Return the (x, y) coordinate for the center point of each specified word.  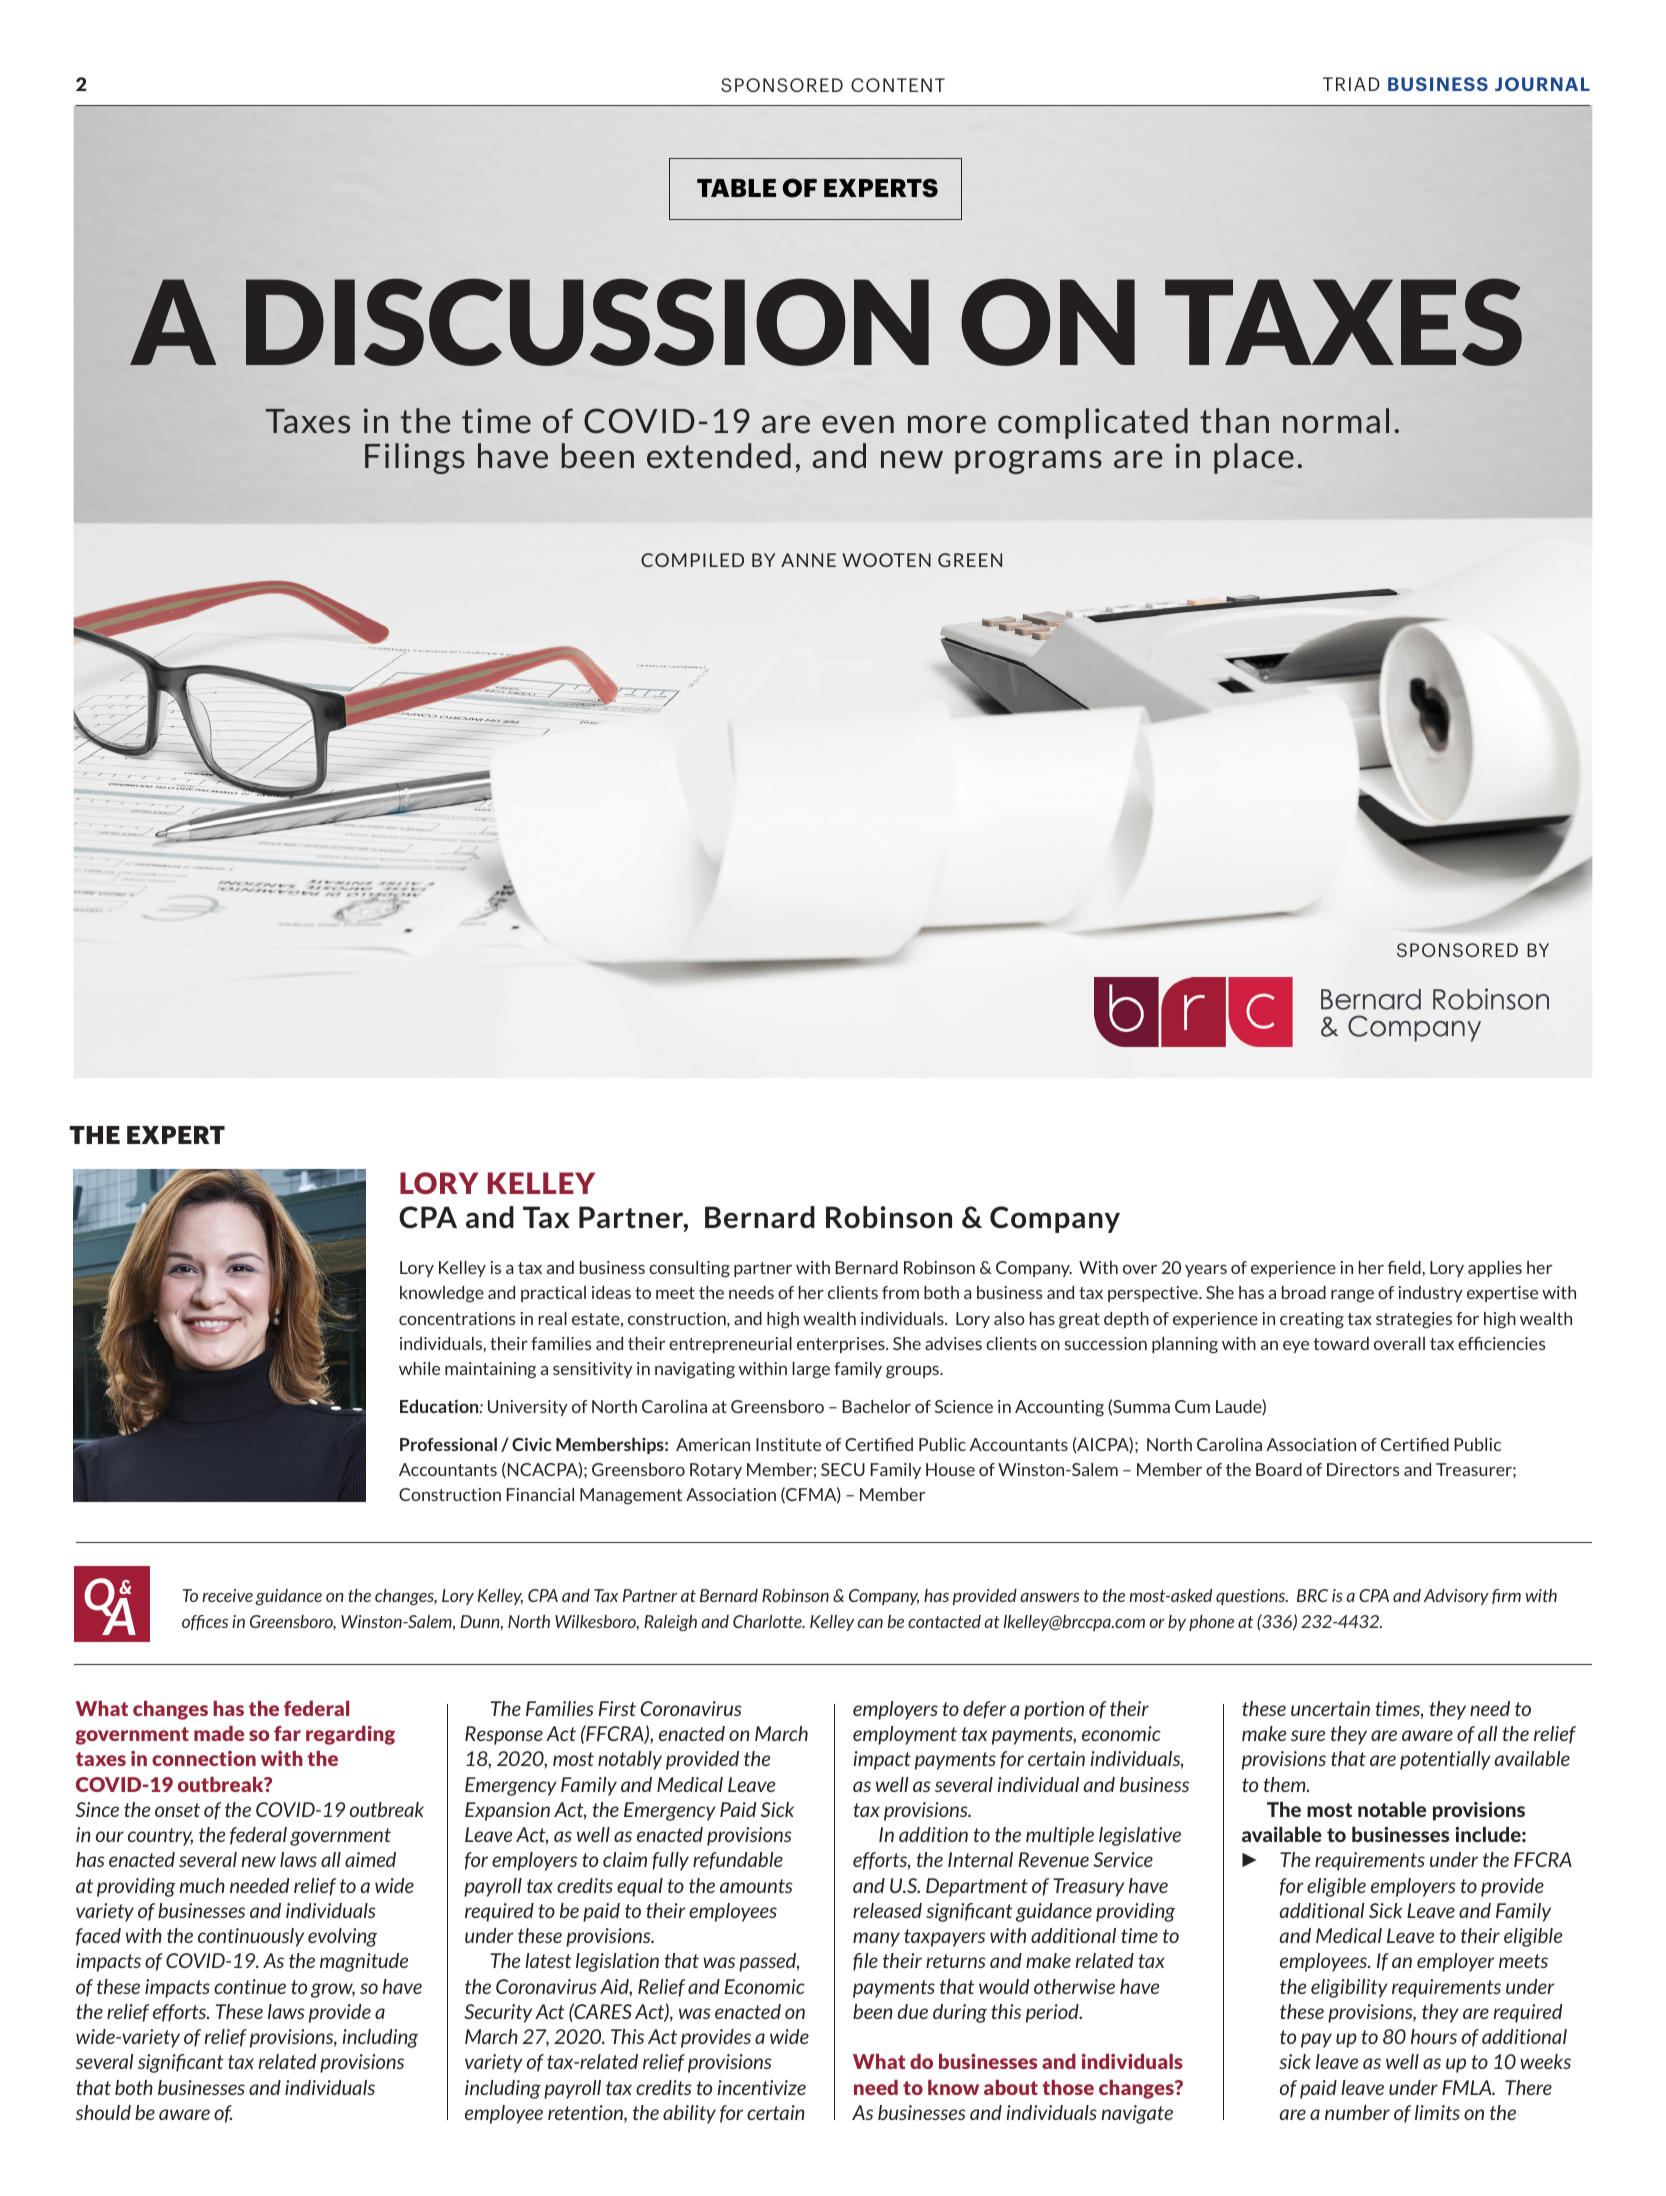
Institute (788, 1444)
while (419, 1368)
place (1254, 458)
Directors (1363, 1469)
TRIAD (1351, 84)
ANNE (808, 560)
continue (250, 1986)
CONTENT (898, 85)
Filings (415, 458)
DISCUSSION (587, 322)
